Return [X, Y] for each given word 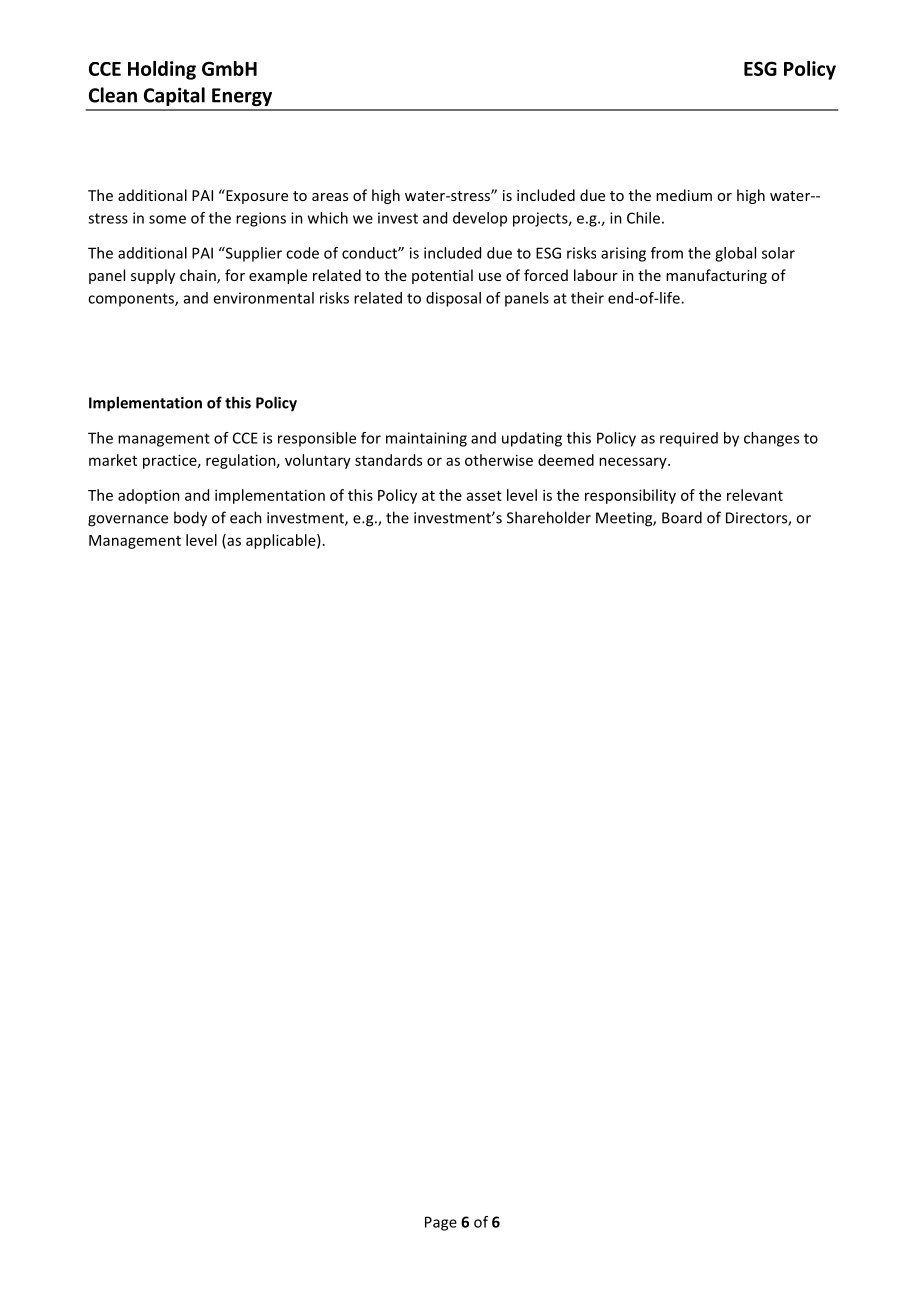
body [190, 519]
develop [480, 219]
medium [684, 195]
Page [441, 1223]
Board [682, 517]
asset [484, 496]
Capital [174, 96]
